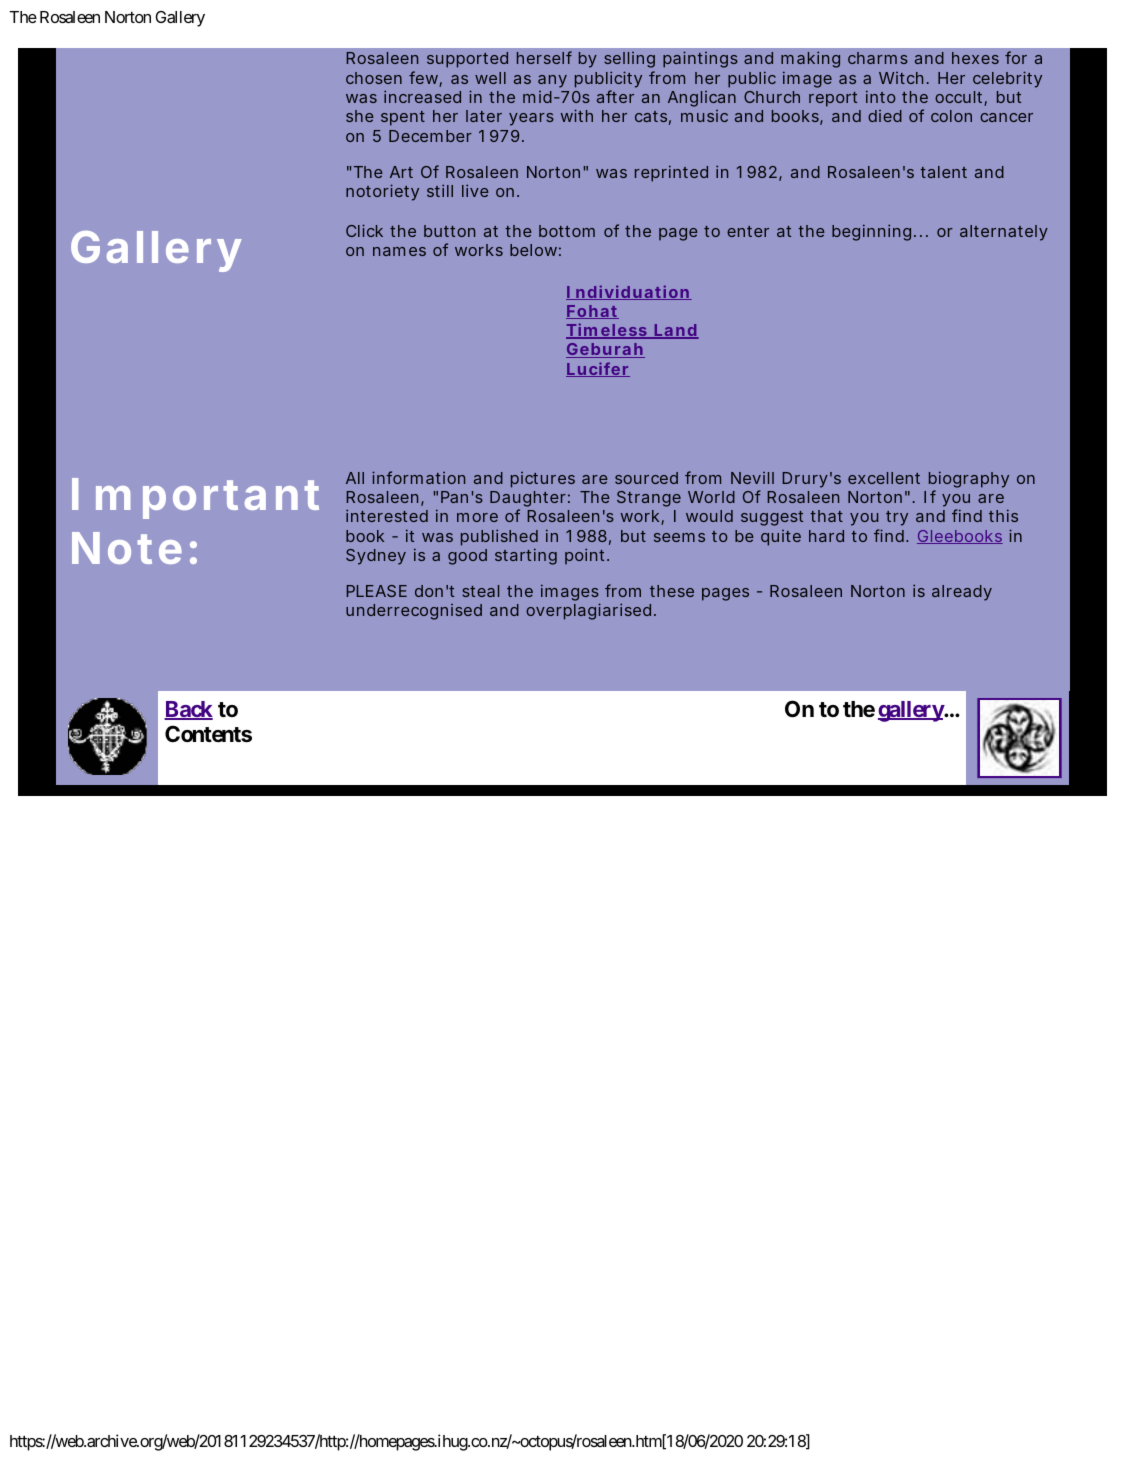  What do you see at coordinates (584, 556) in the screenshot?
I see `point` at bounding box center [584, 556].
